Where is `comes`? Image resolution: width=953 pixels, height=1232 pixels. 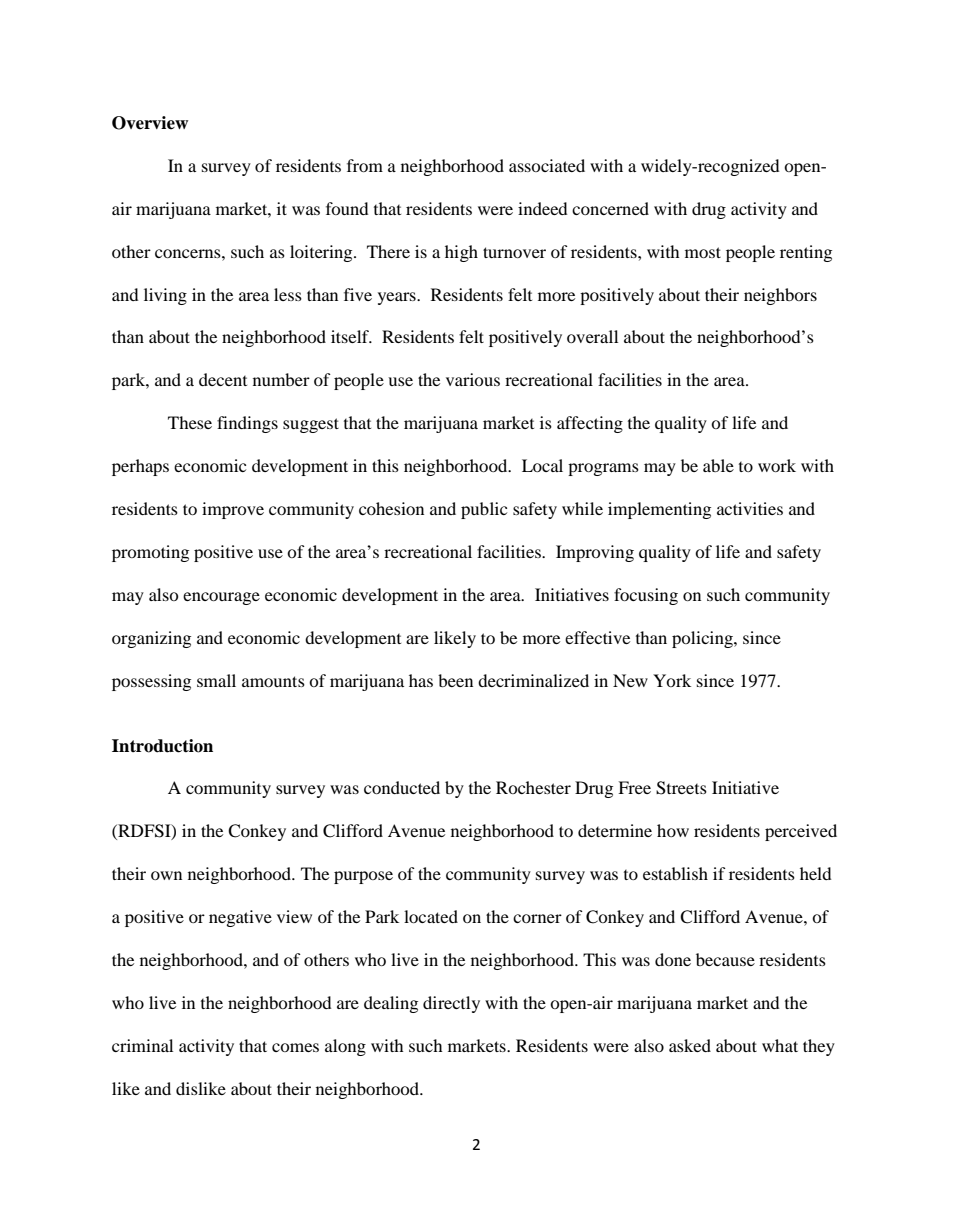 comes is located at coordinates (295, 1047).
